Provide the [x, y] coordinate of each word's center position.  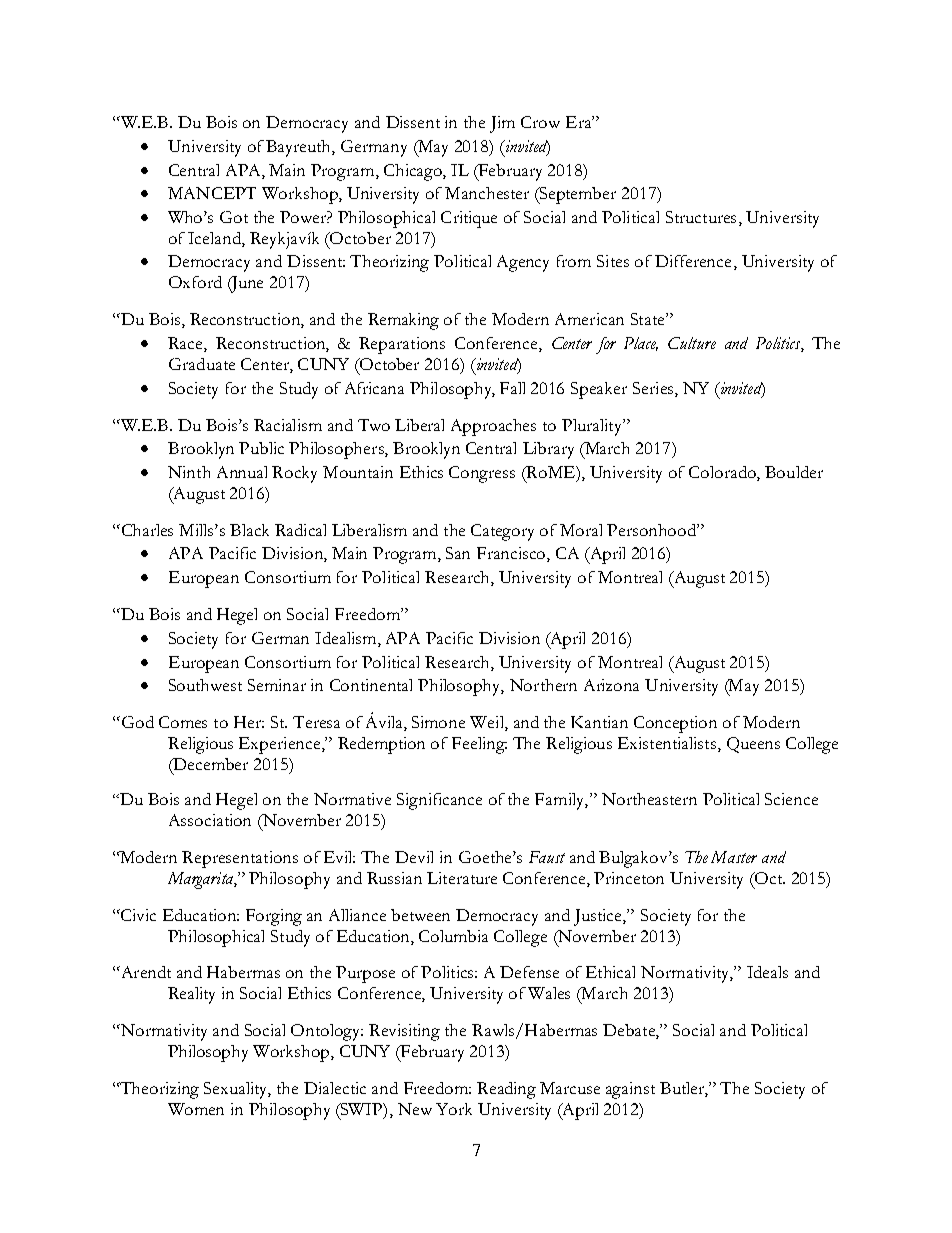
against [630, 1090]
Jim [502, 124]
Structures [701, 217]
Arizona [611, 685]
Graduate [202, 364]
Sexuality [237, 1090]
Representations [240, 859]
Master [734, 857]
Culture [692, 343]
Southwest [205, 685]
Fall [512, 388]
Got [234, 217]
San [458, 553]
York [454, 1109]
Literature [462, 878]
